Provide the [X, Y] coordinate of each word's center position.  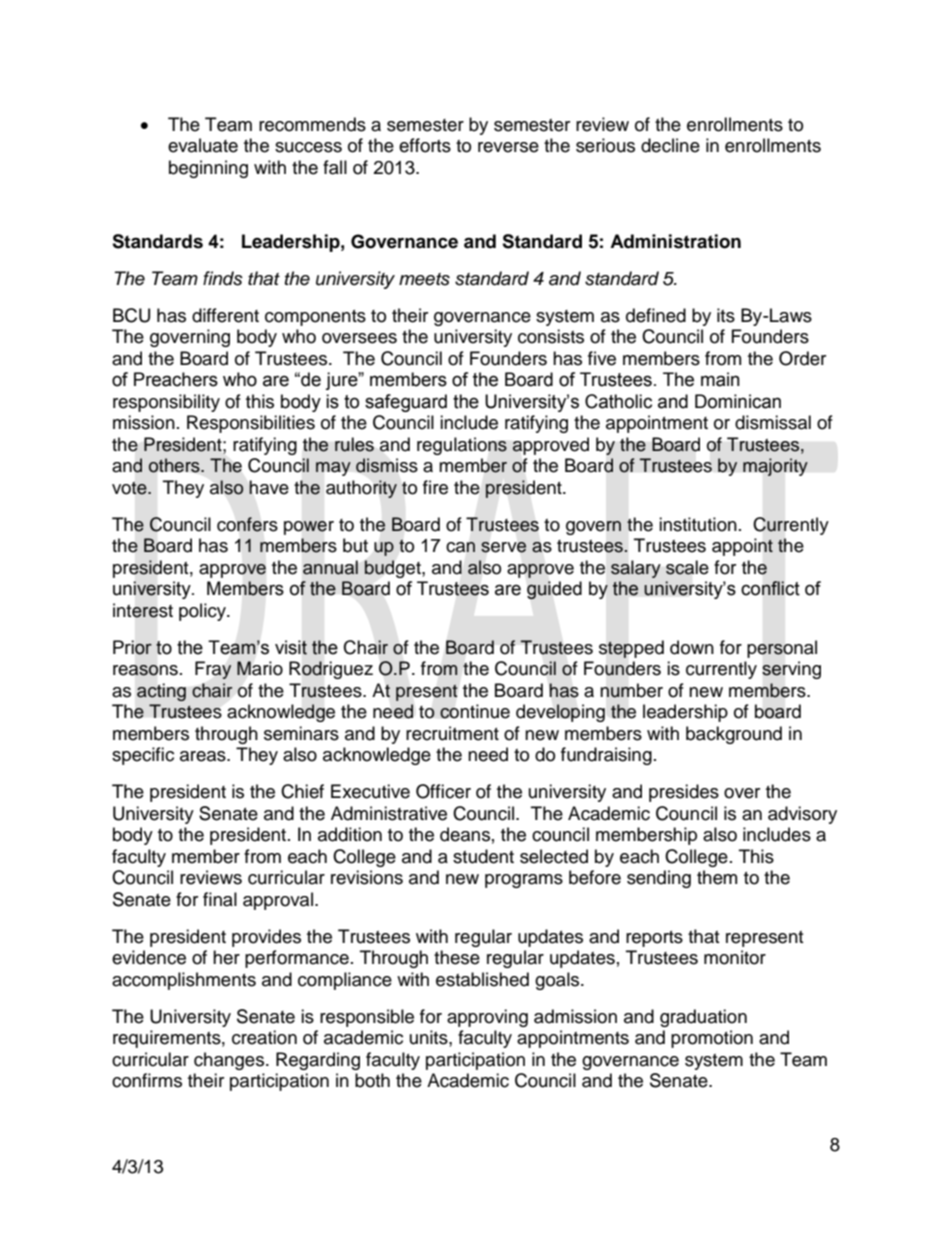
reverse [508, 147]
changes [229, 1061]
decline [670, 145]
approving [487, 1018]
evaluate [203, 145]
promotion [712, 1039]
